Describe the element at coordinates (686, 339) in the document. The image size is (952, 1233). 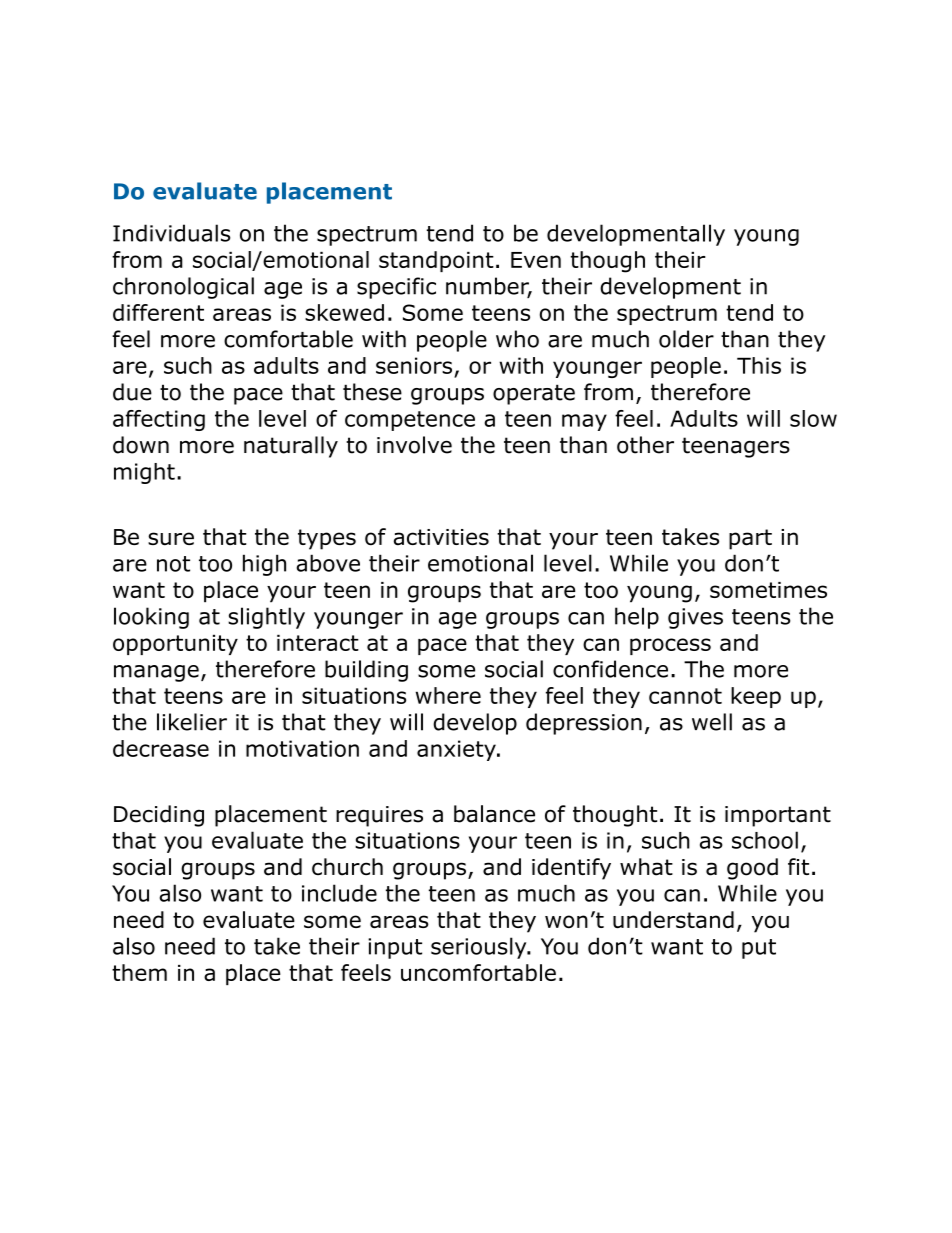
I see `older` at that location.
